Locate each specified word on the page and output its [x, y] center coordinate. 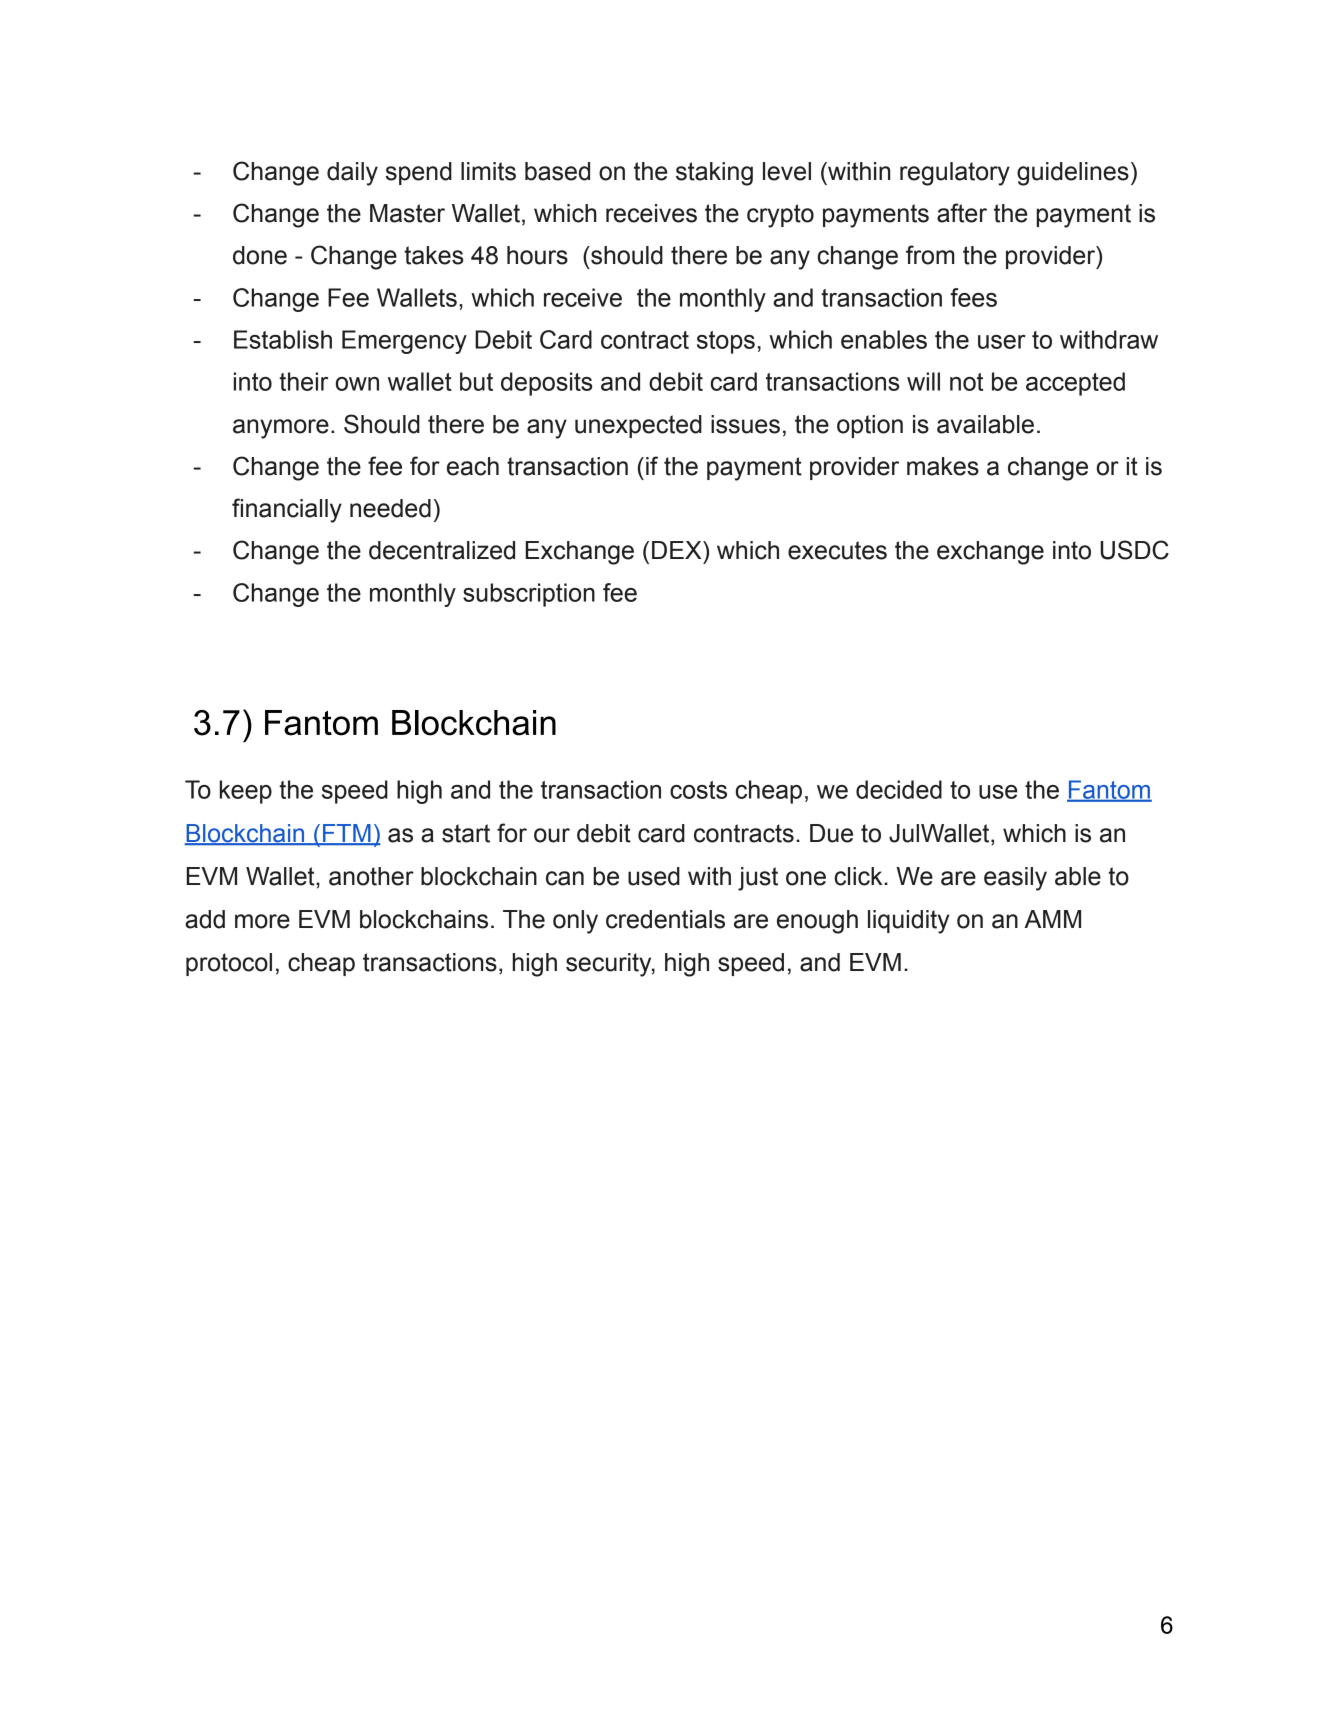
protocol [229, 964]
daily [352, 174]
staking [714, 174]
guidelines [1073, 174]
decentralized [442, 550]
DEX [678, 550]
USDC [1134, 550]
